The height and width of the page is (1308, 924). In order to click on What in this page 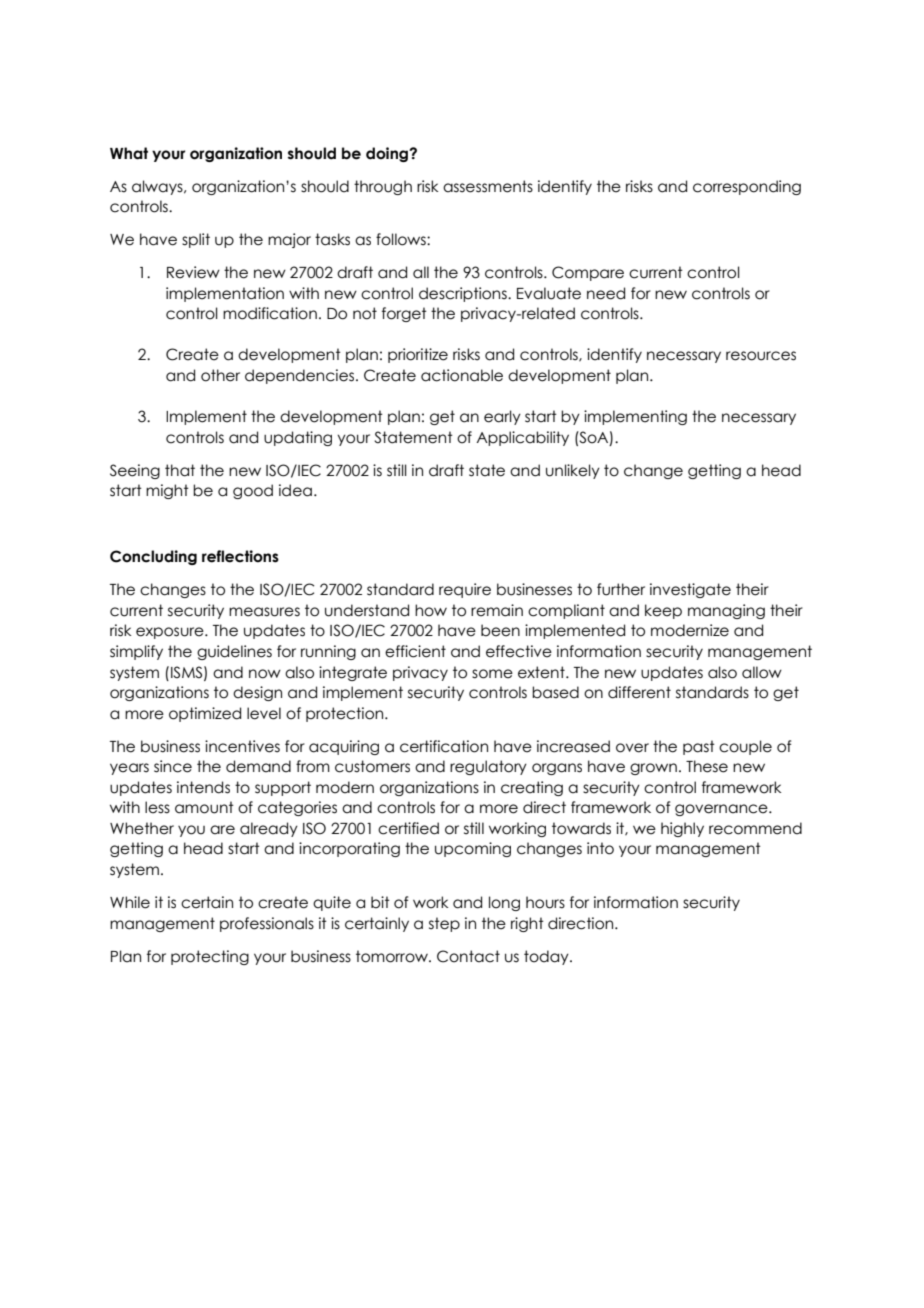, I will do `click(129, 153)`.
